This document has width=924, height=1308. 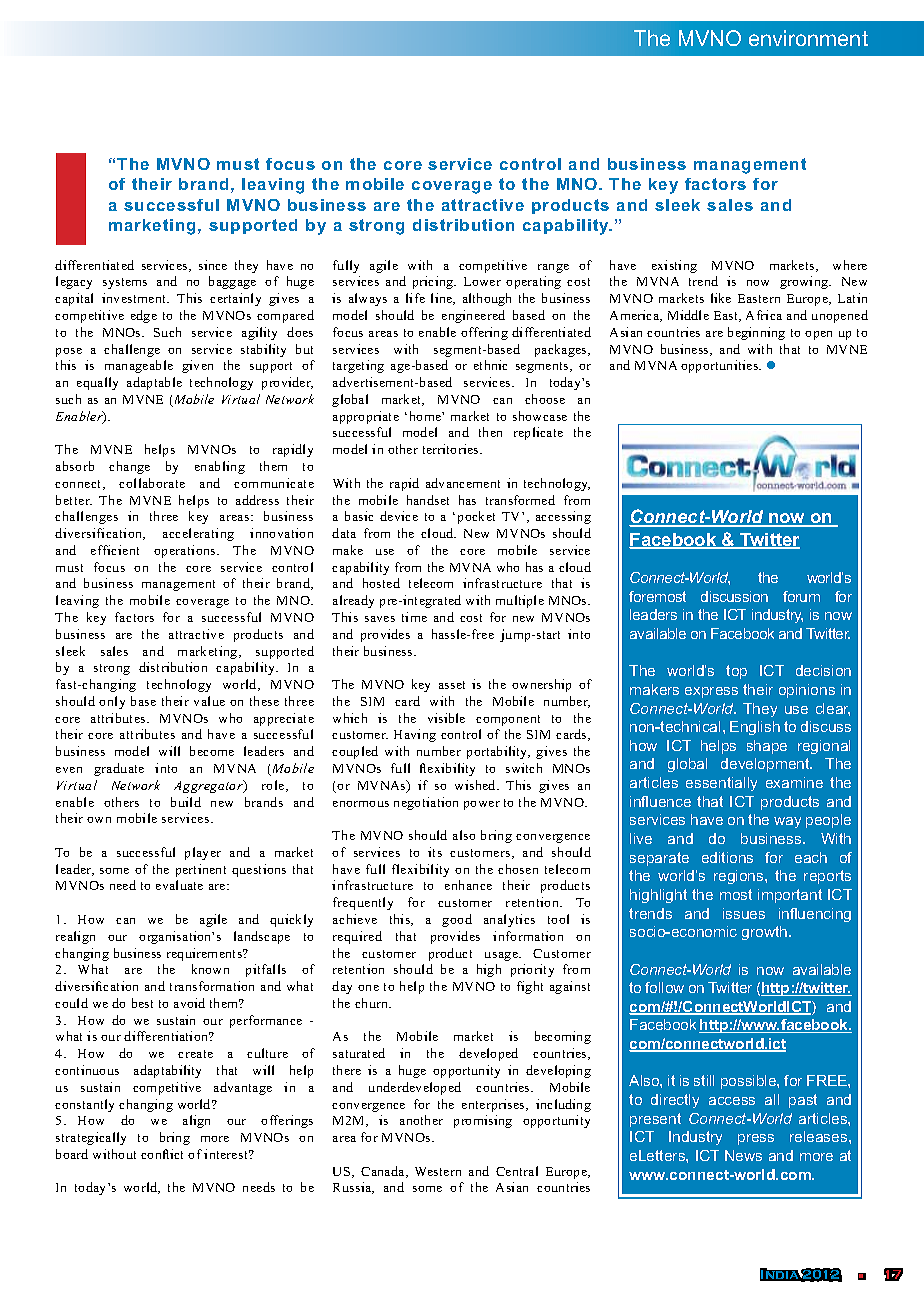 What do you see at coordinates (438, 1171) in the document?
I see `Western` at bounding box center [438, 1171].
